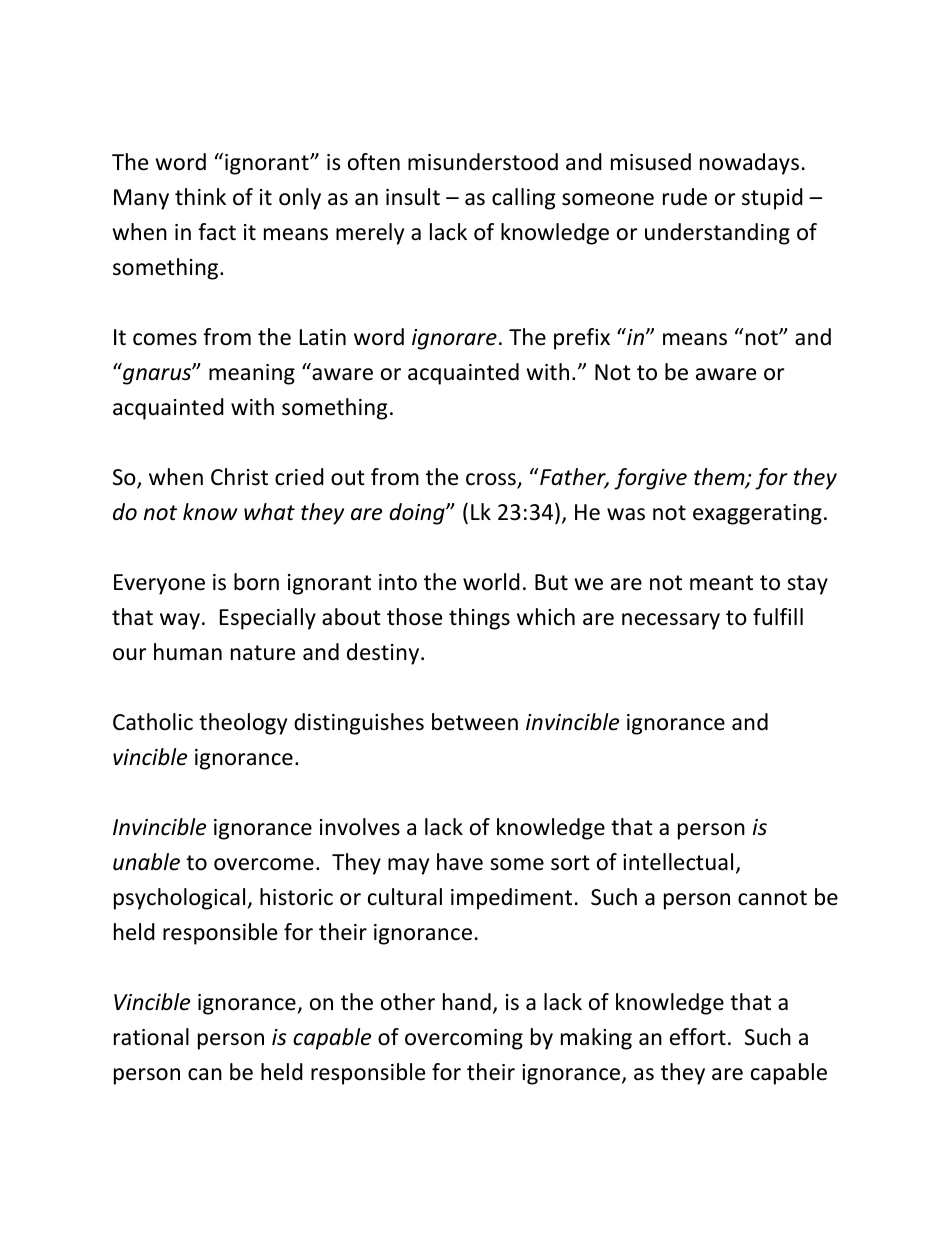  I want to click on rude, so click(685, 197).
